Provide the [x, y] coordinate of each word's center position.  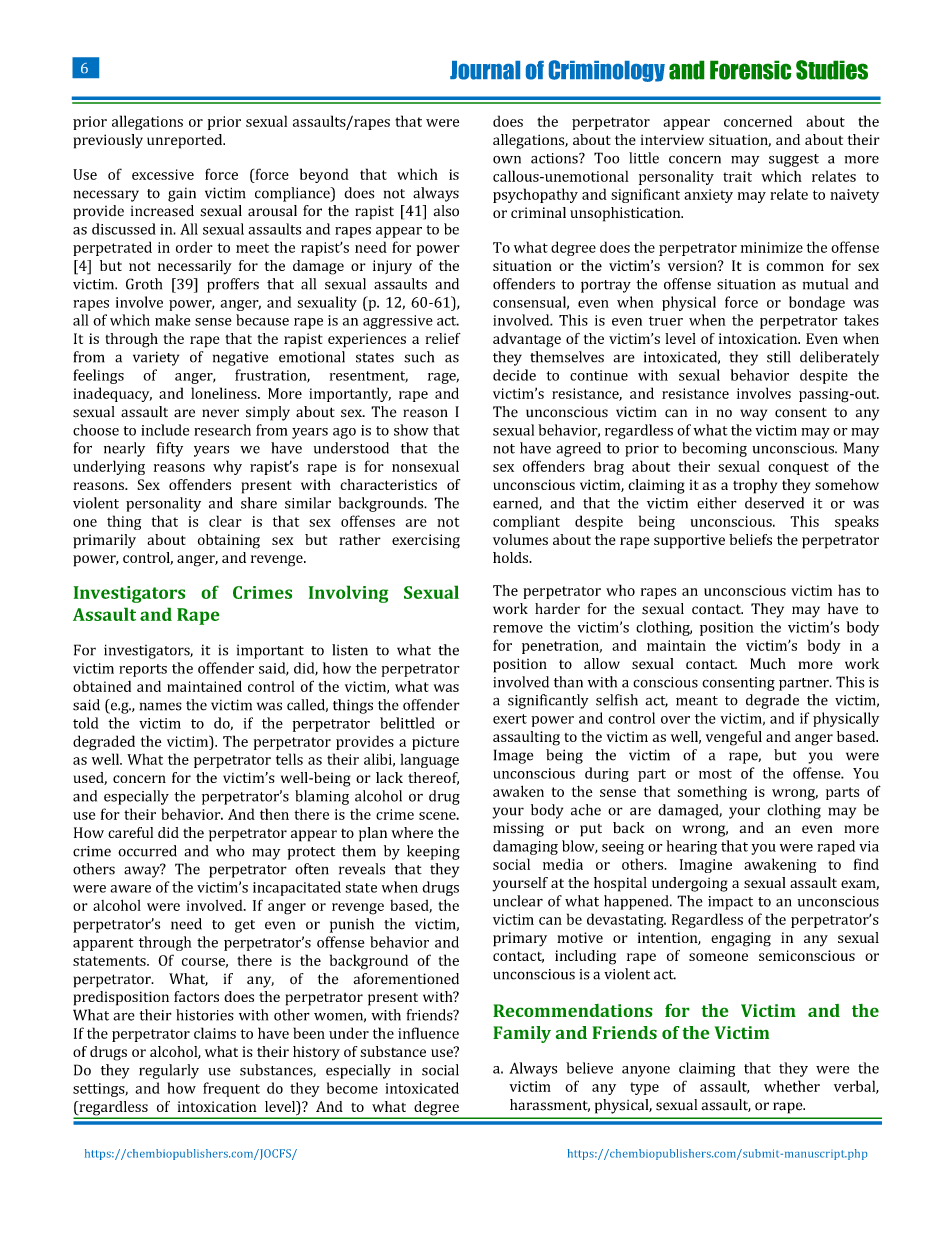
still [779, 357]
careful [130, 832]
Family [522, 1034]
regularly [169, 1071]
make [172, 320]
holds [512, 557]
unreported [186, 141]
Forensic [751, 70]
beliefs [750, 539]
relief [443, 338]
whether [792, 1086]
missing [518, 830]
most [715, 774]
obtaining [229, 541]
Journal [485, 70]
